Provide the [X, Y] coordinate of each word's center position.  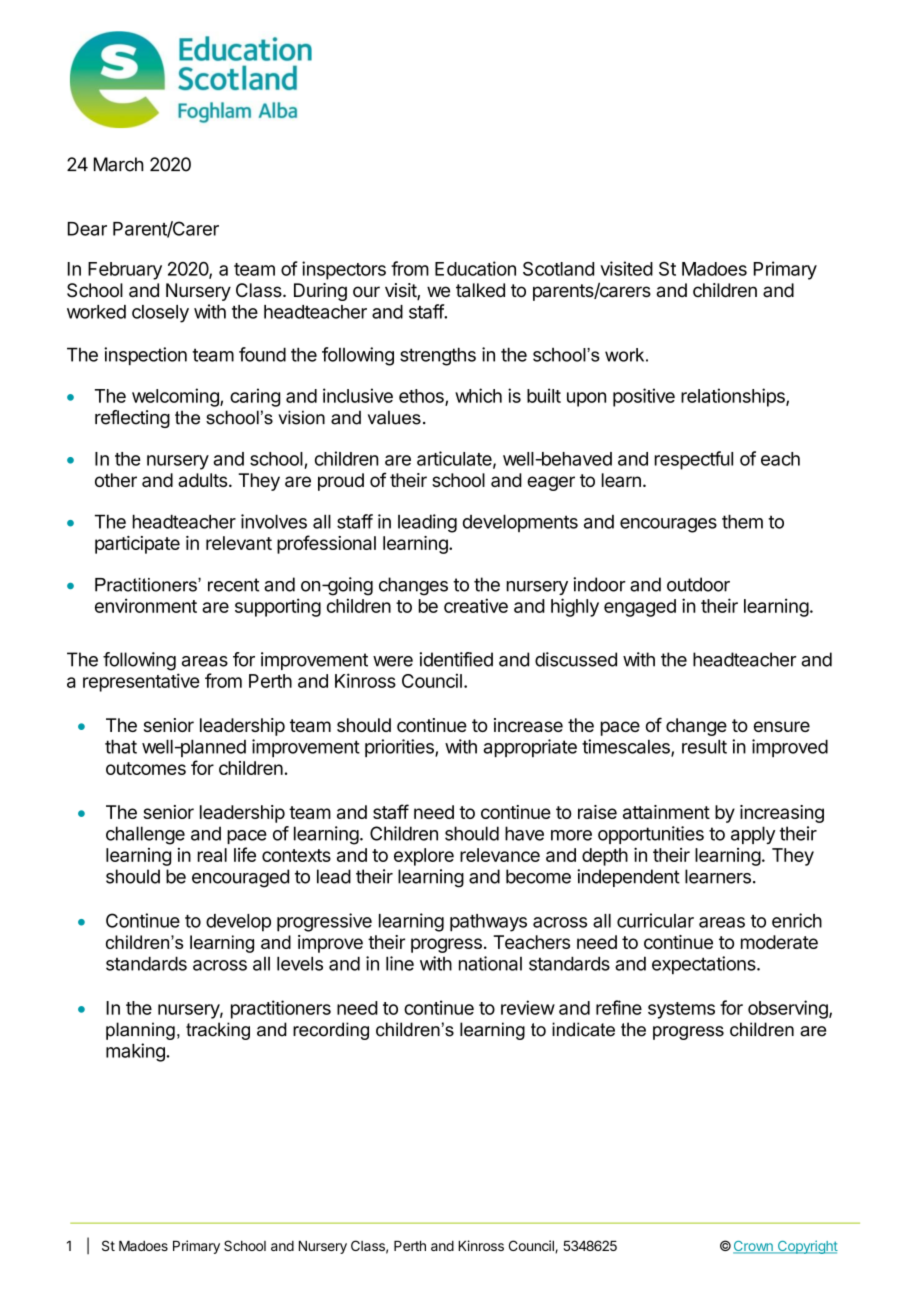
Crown [754, 1247]
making [135, 1052]
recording [331, 1031]
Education [475, 268]
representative [141, 682]
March [119, 164]
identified [456, 659]
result [704, 746]
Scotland [558, 269]
